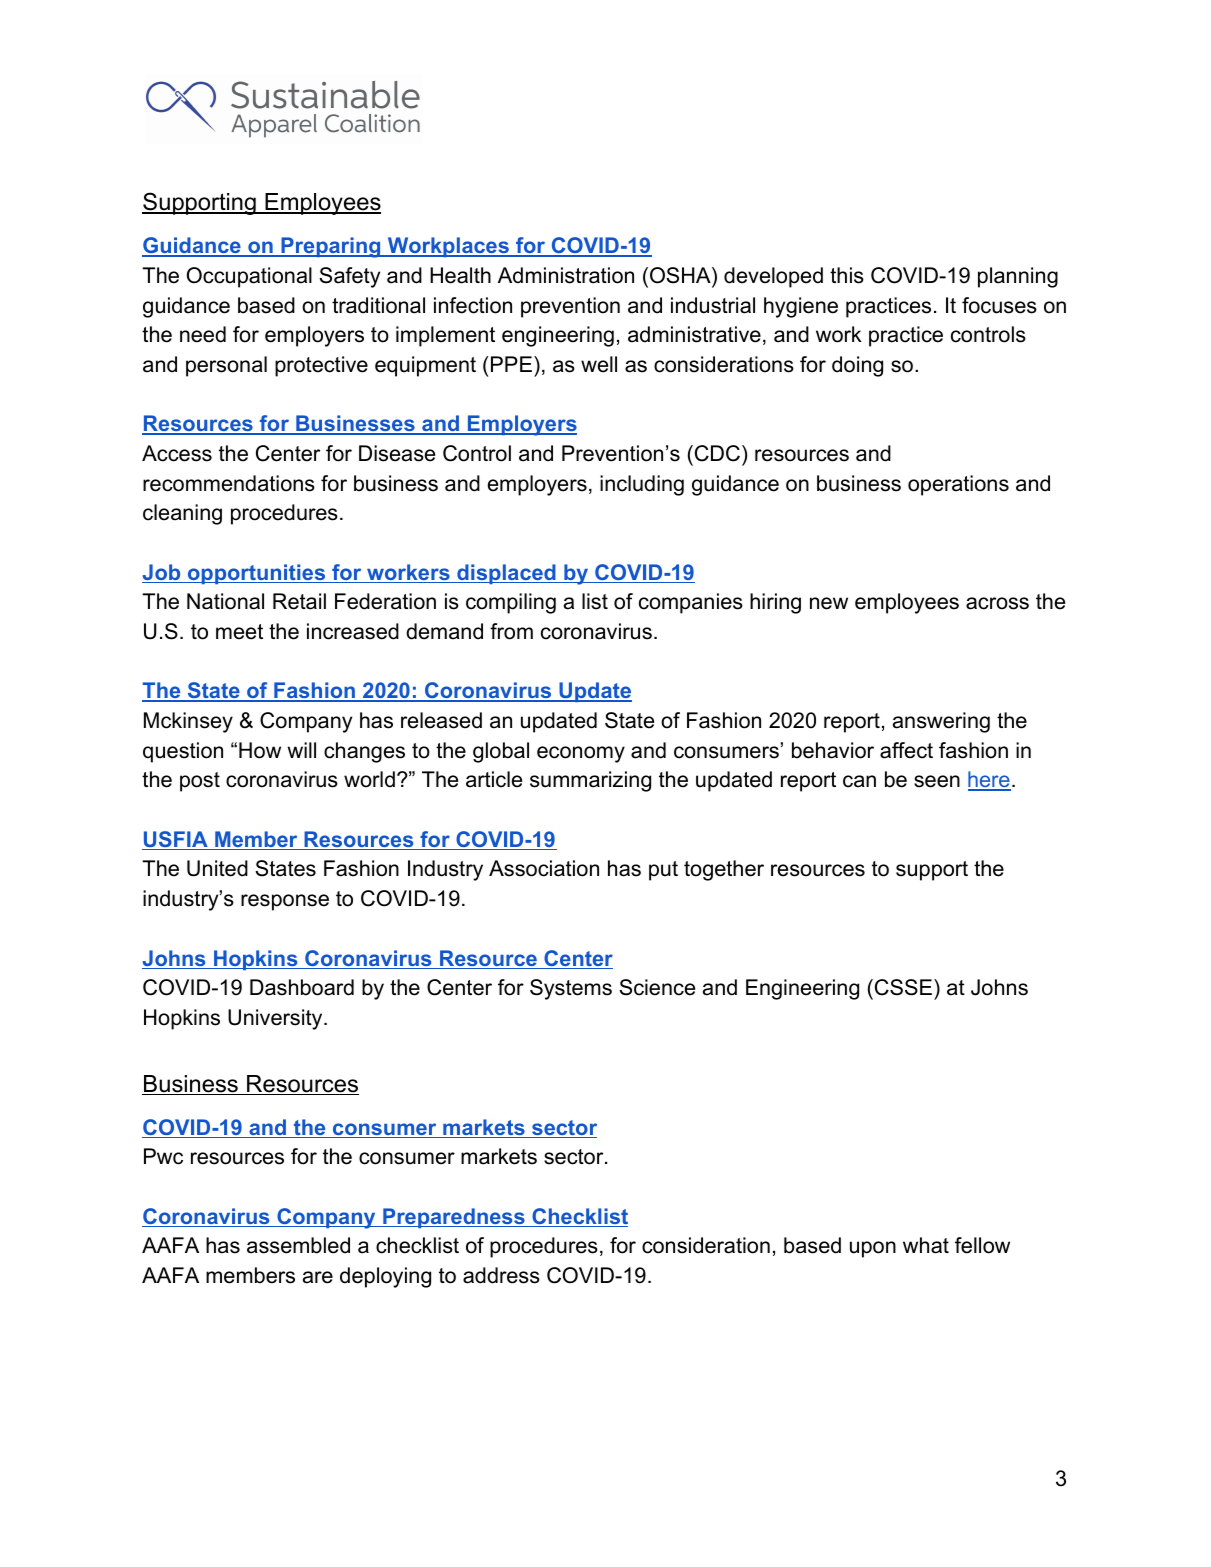  What do you see at coordinates (249, 277) in the document?
I see `Occupational` at bounding box center [249, 277].
